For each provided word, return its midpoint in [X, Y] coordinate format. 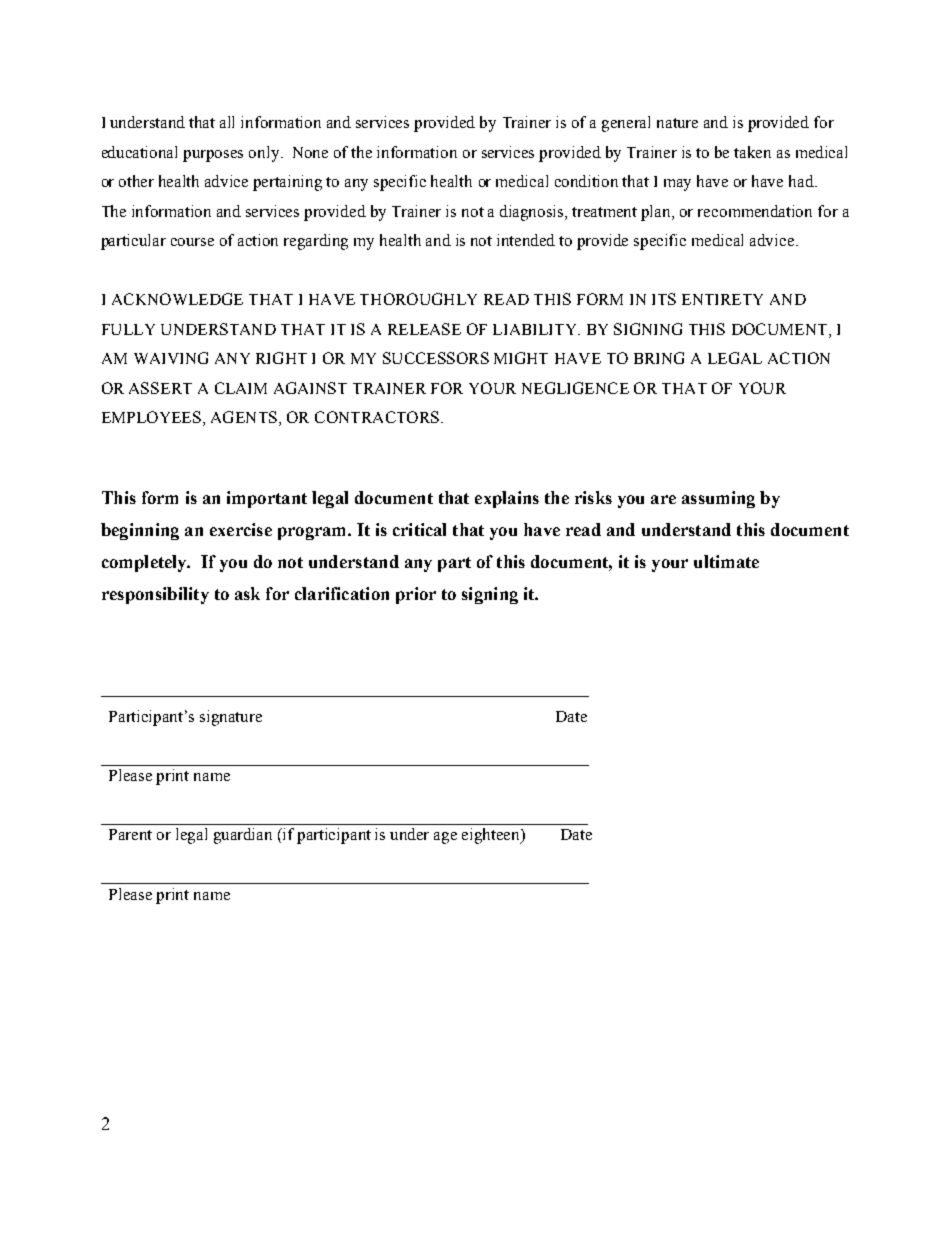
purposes [213, 156]
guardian [243, 836]
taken [752, 152]
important [267, 499]
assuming [718, 499]
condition [586, 181]
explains [507, 499]
